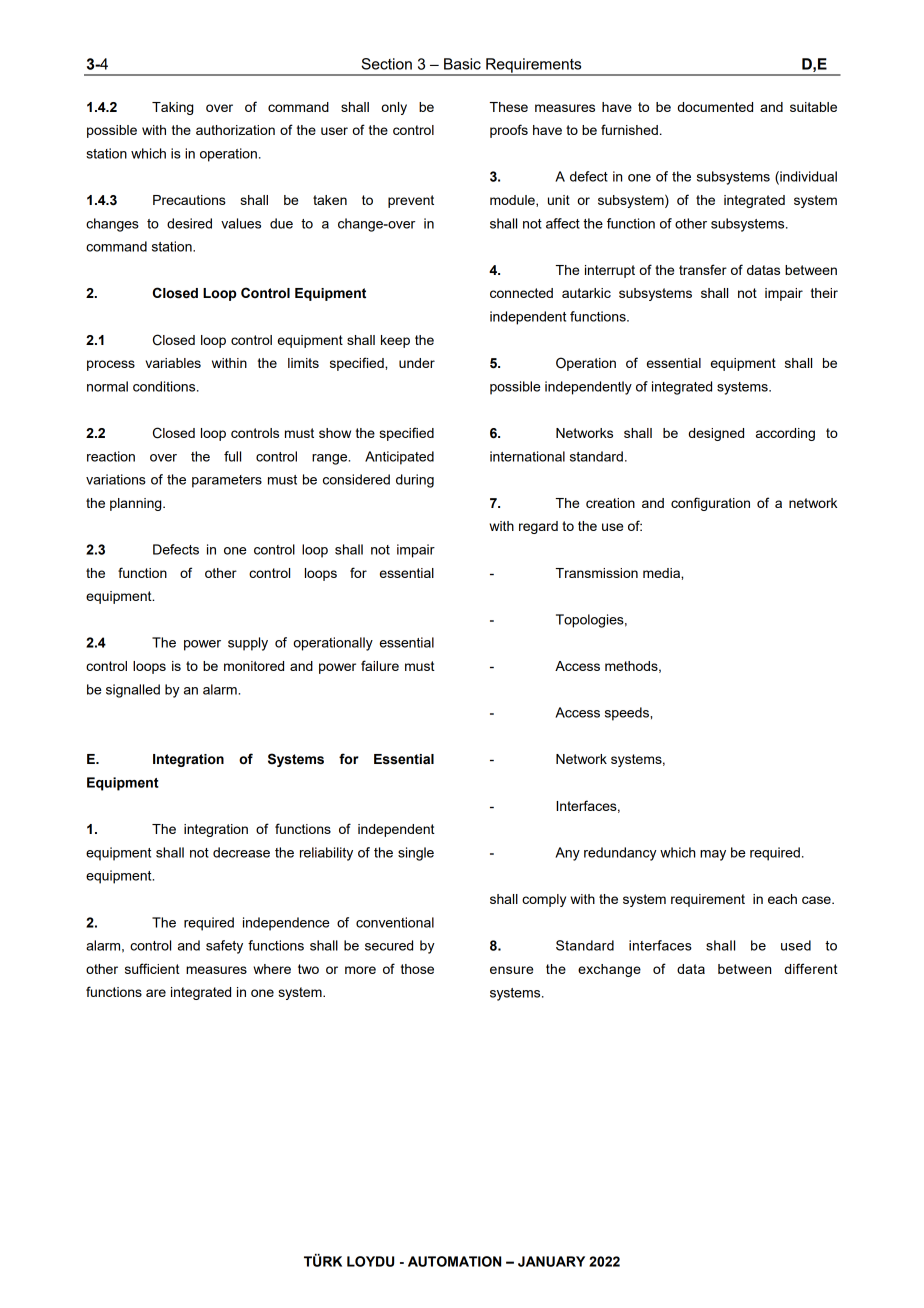 The height and width of the screenshot is (1308, 924). What do you see at coordinates (241, 852) in the screenshot?
I see `decrease` at bounding box center [241, 852].
